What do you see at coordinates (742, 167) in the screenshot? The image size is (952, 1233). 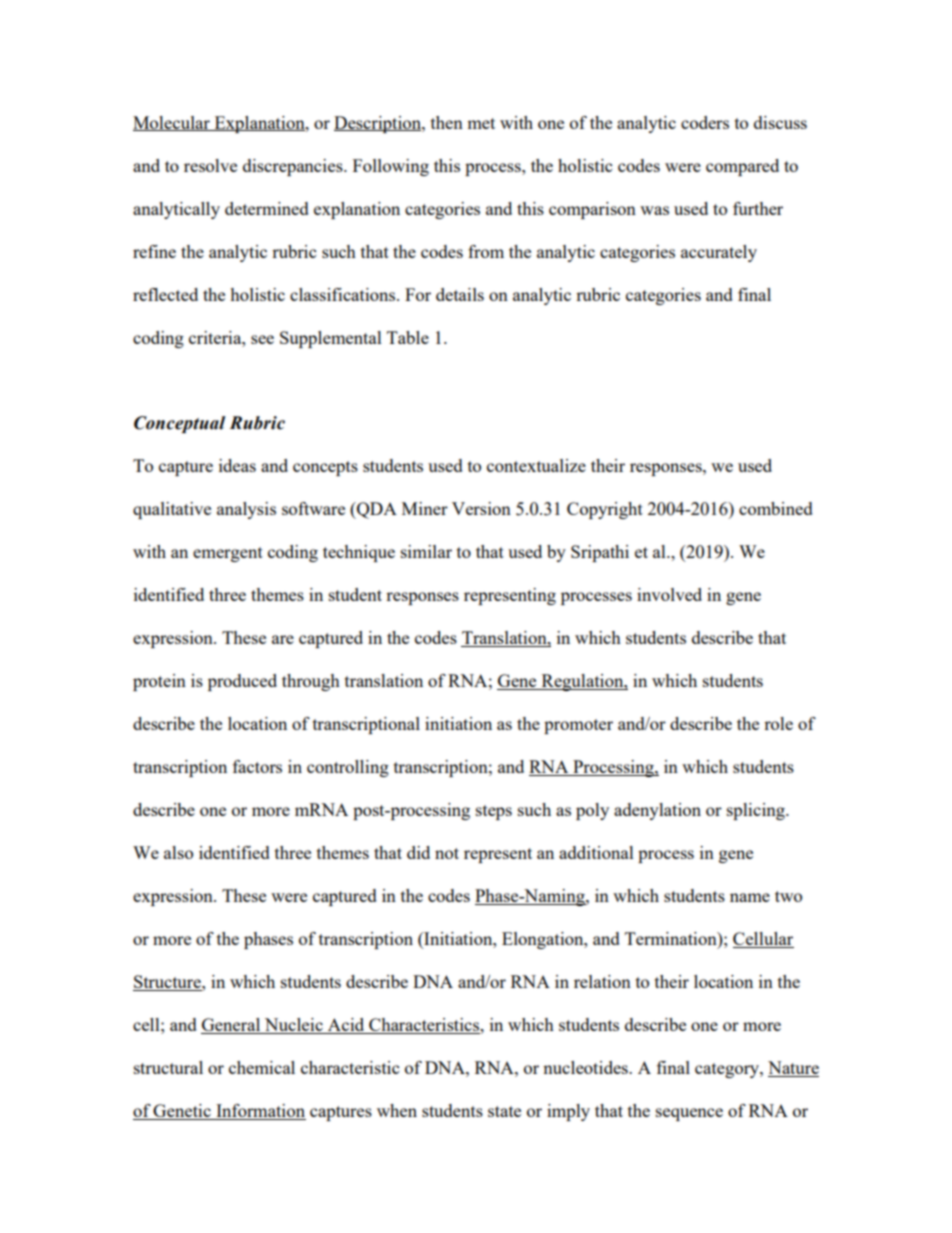 I see `compared` at bounding box center [742, 167].
